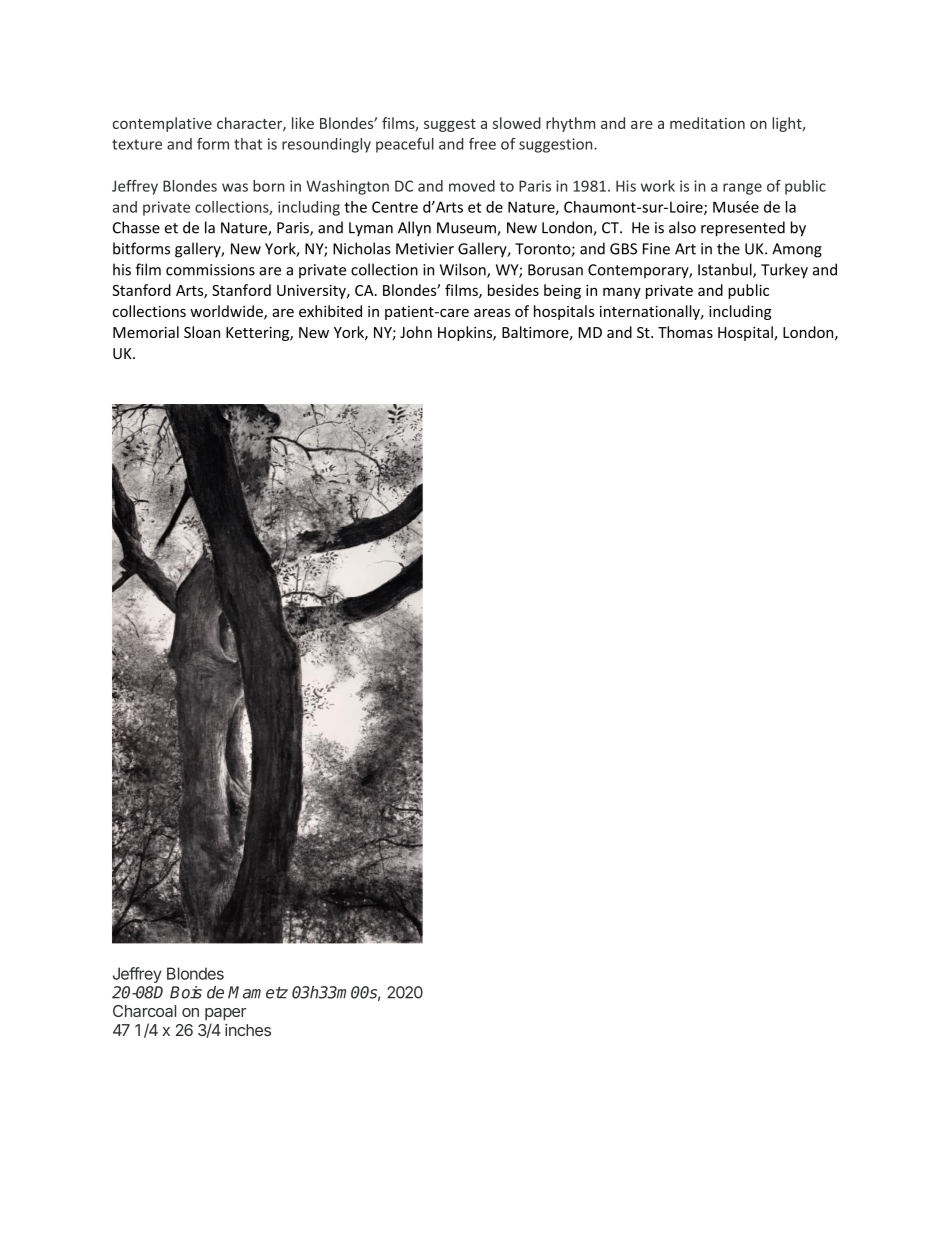 Image resolution: width=952 pixels, height=1233 pixels. I want to click on Sloan, so click(202, 332).
